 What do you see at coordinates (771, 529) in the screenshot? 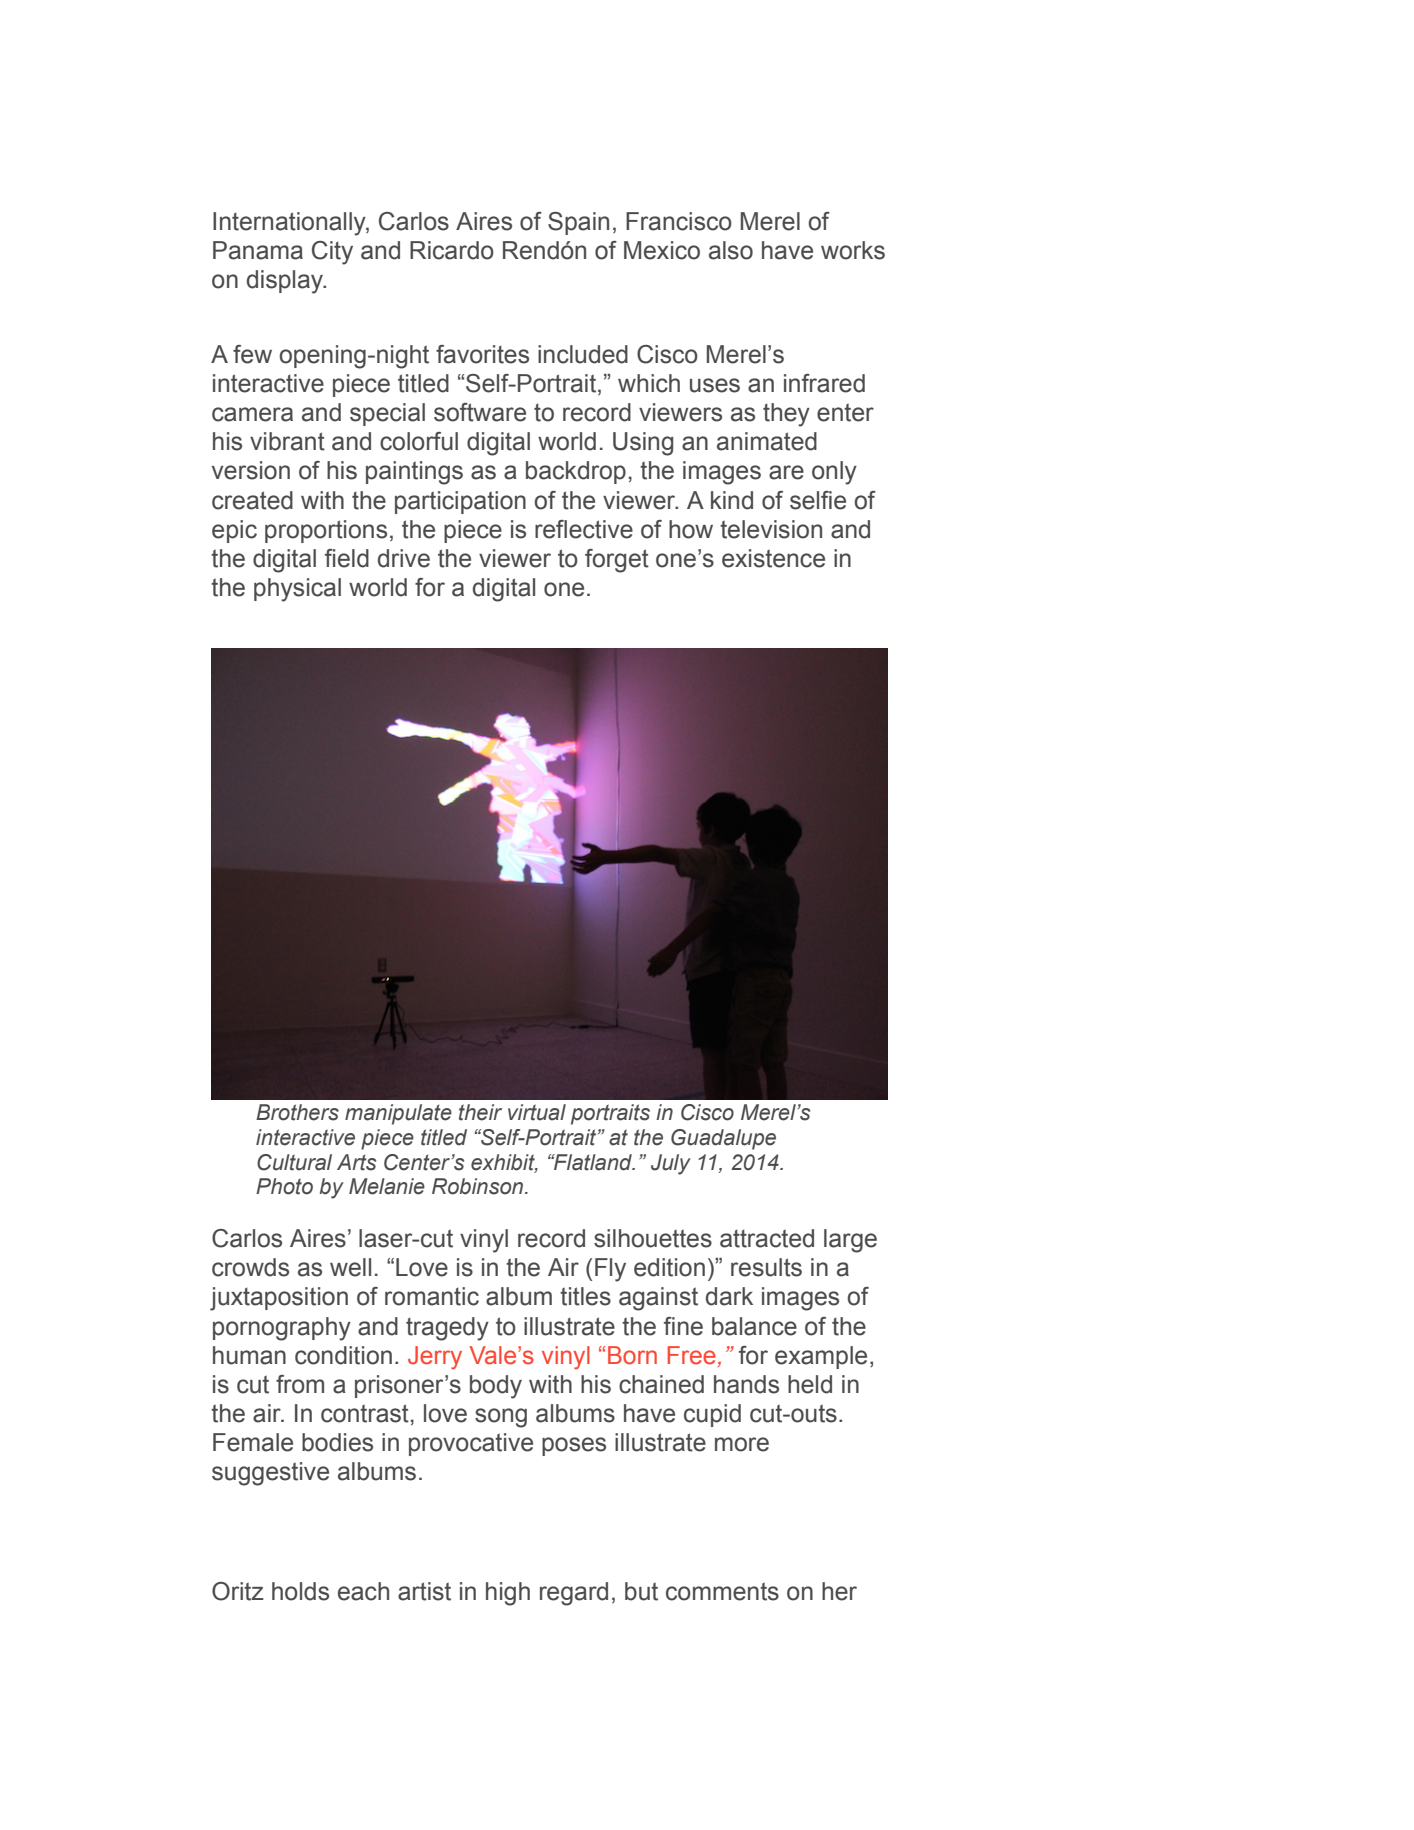
I see `television` at bounding box center [771, 529].
